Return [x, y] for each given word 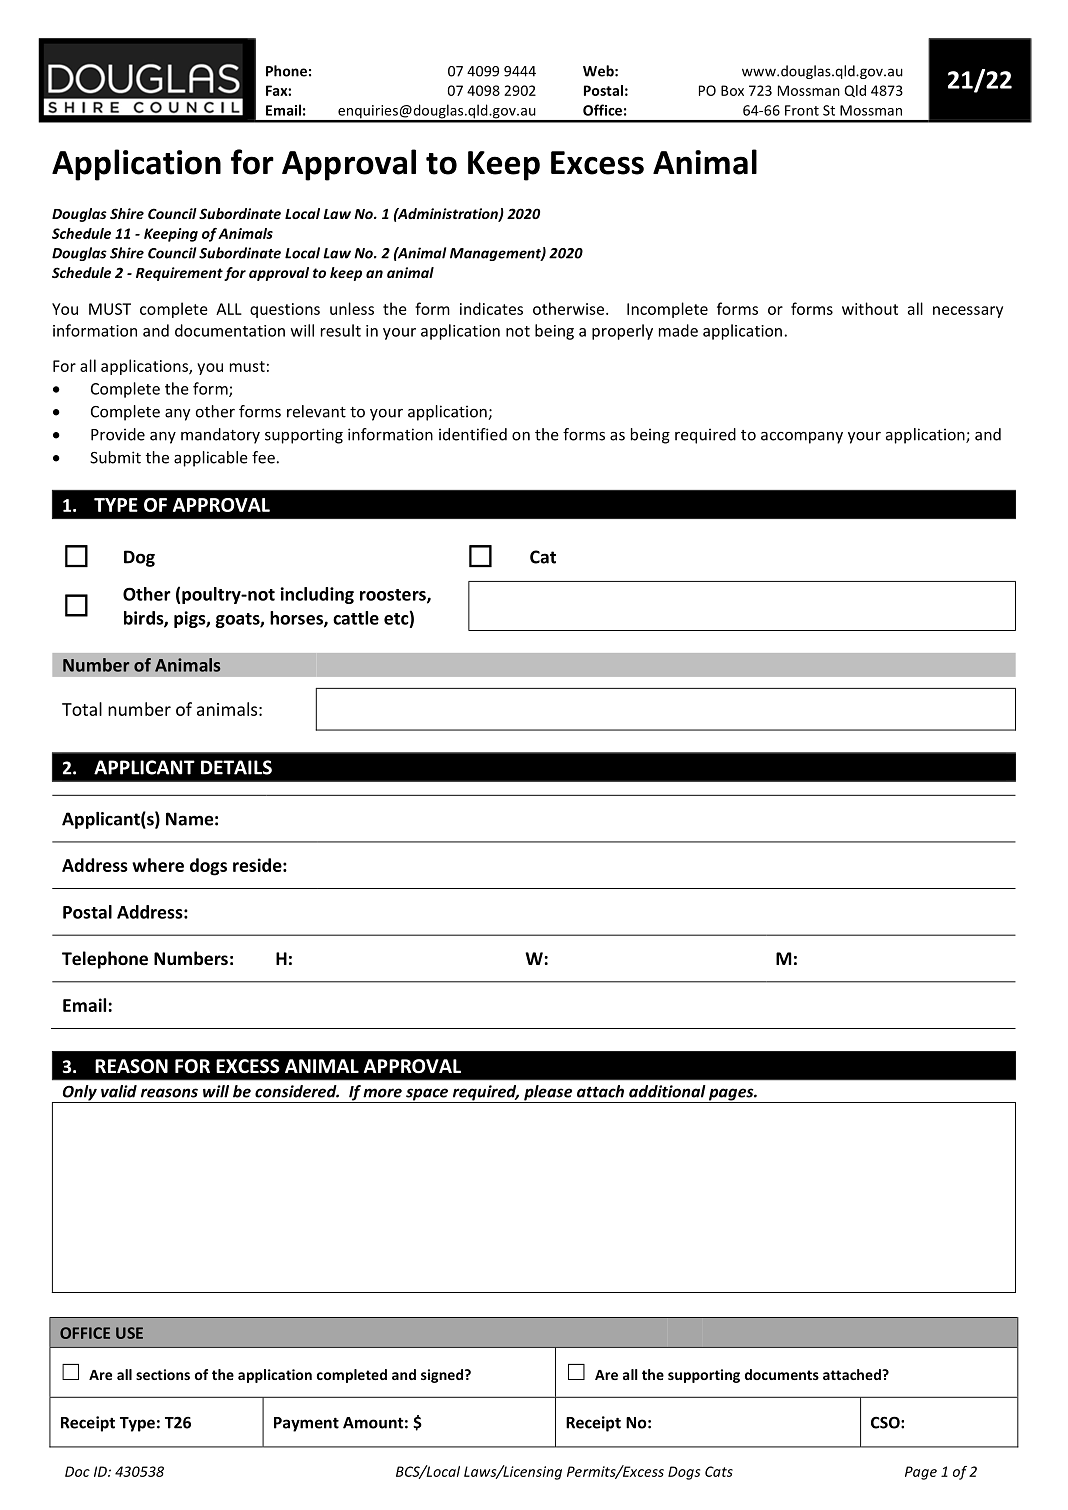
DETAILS [236, 767]
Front [802, 110]
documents [782, 1374]
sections [163, 1374]
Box [732, 90]
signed [443, 1376]
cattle [356, 618]
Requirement [179, 274]
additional [667, 1091]
